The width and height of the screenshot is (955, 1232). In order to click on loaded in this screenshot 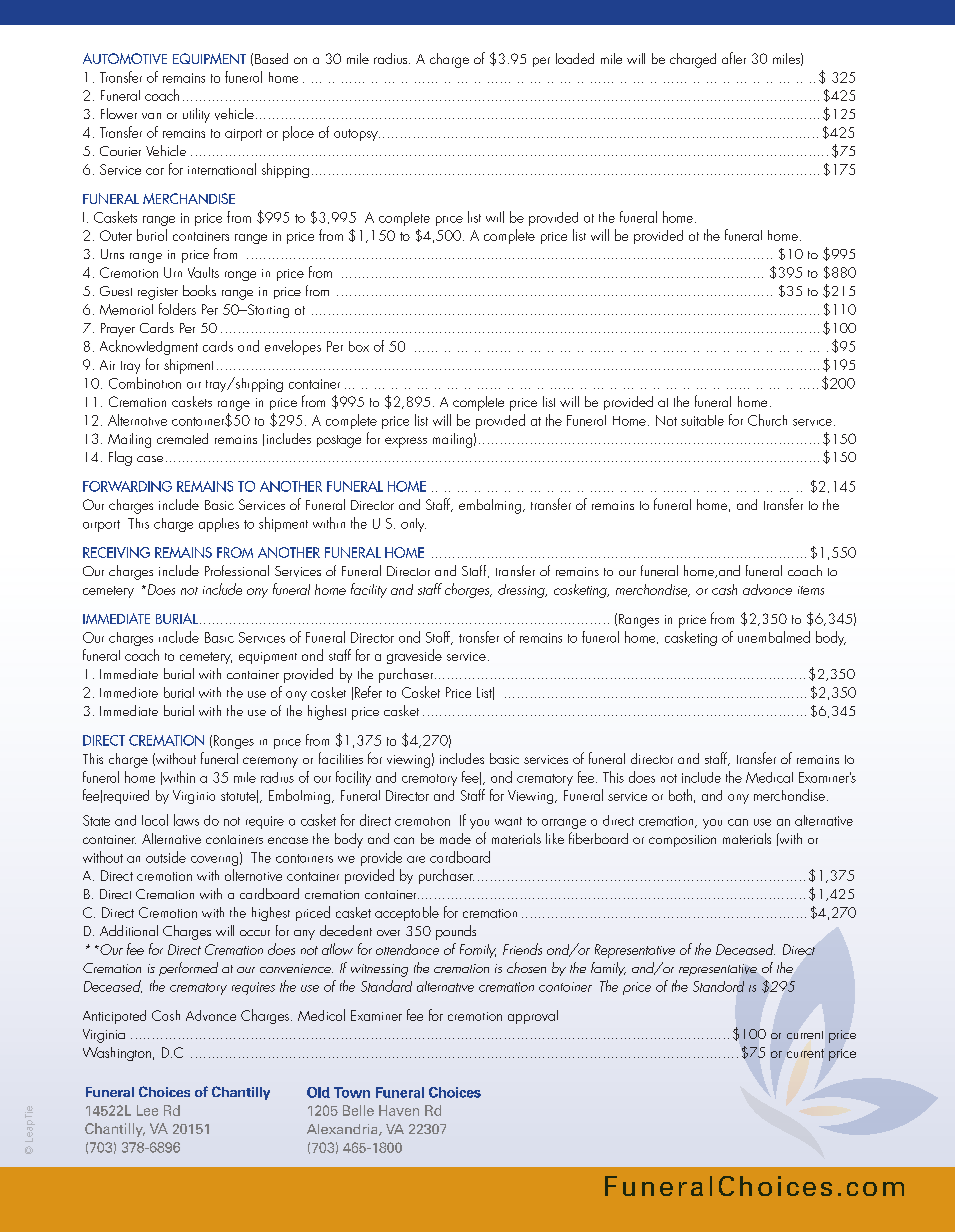, I will do `click(575, 58)`.
